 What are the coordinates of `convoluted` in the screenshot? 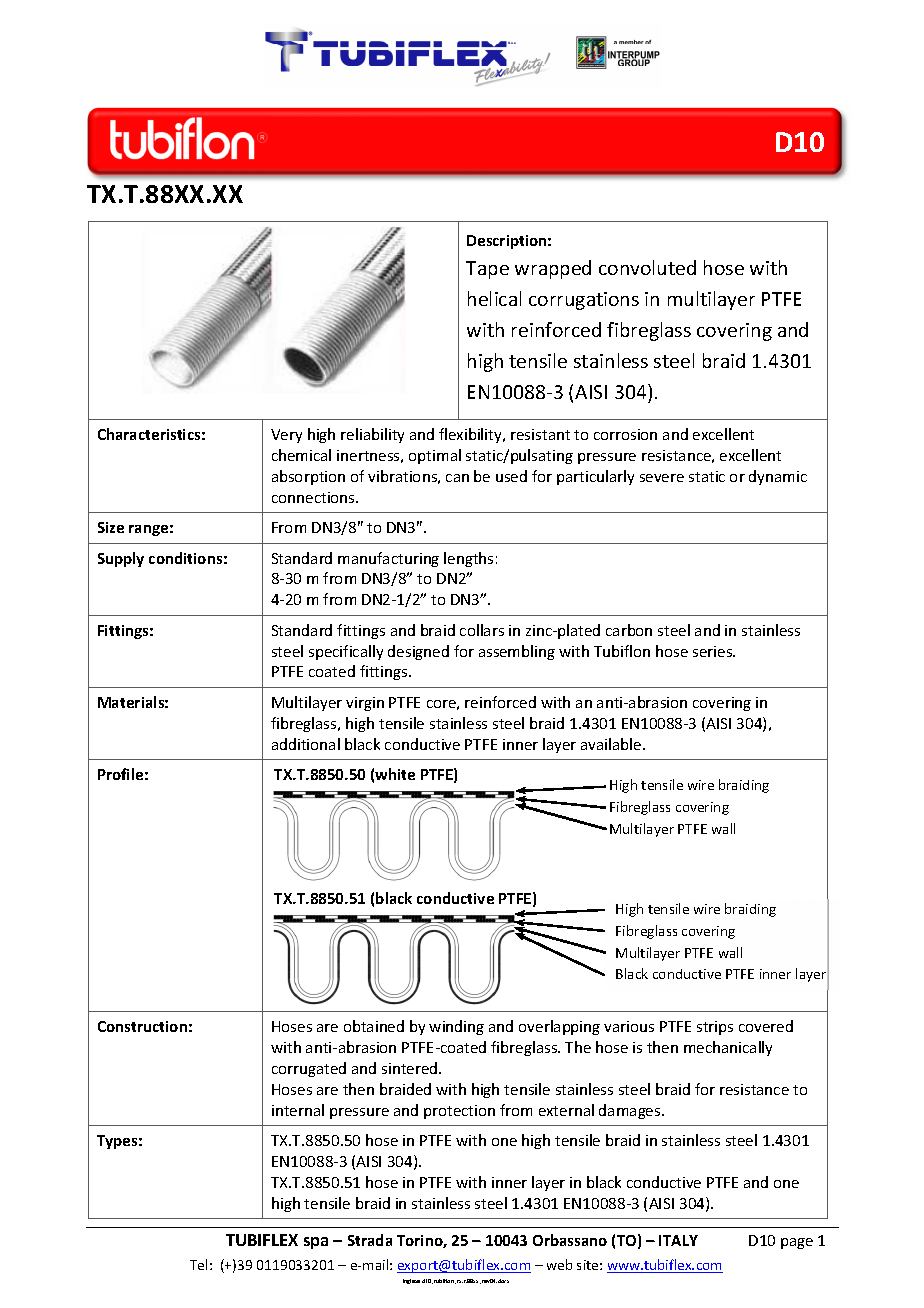 It's located at (647, 267).
